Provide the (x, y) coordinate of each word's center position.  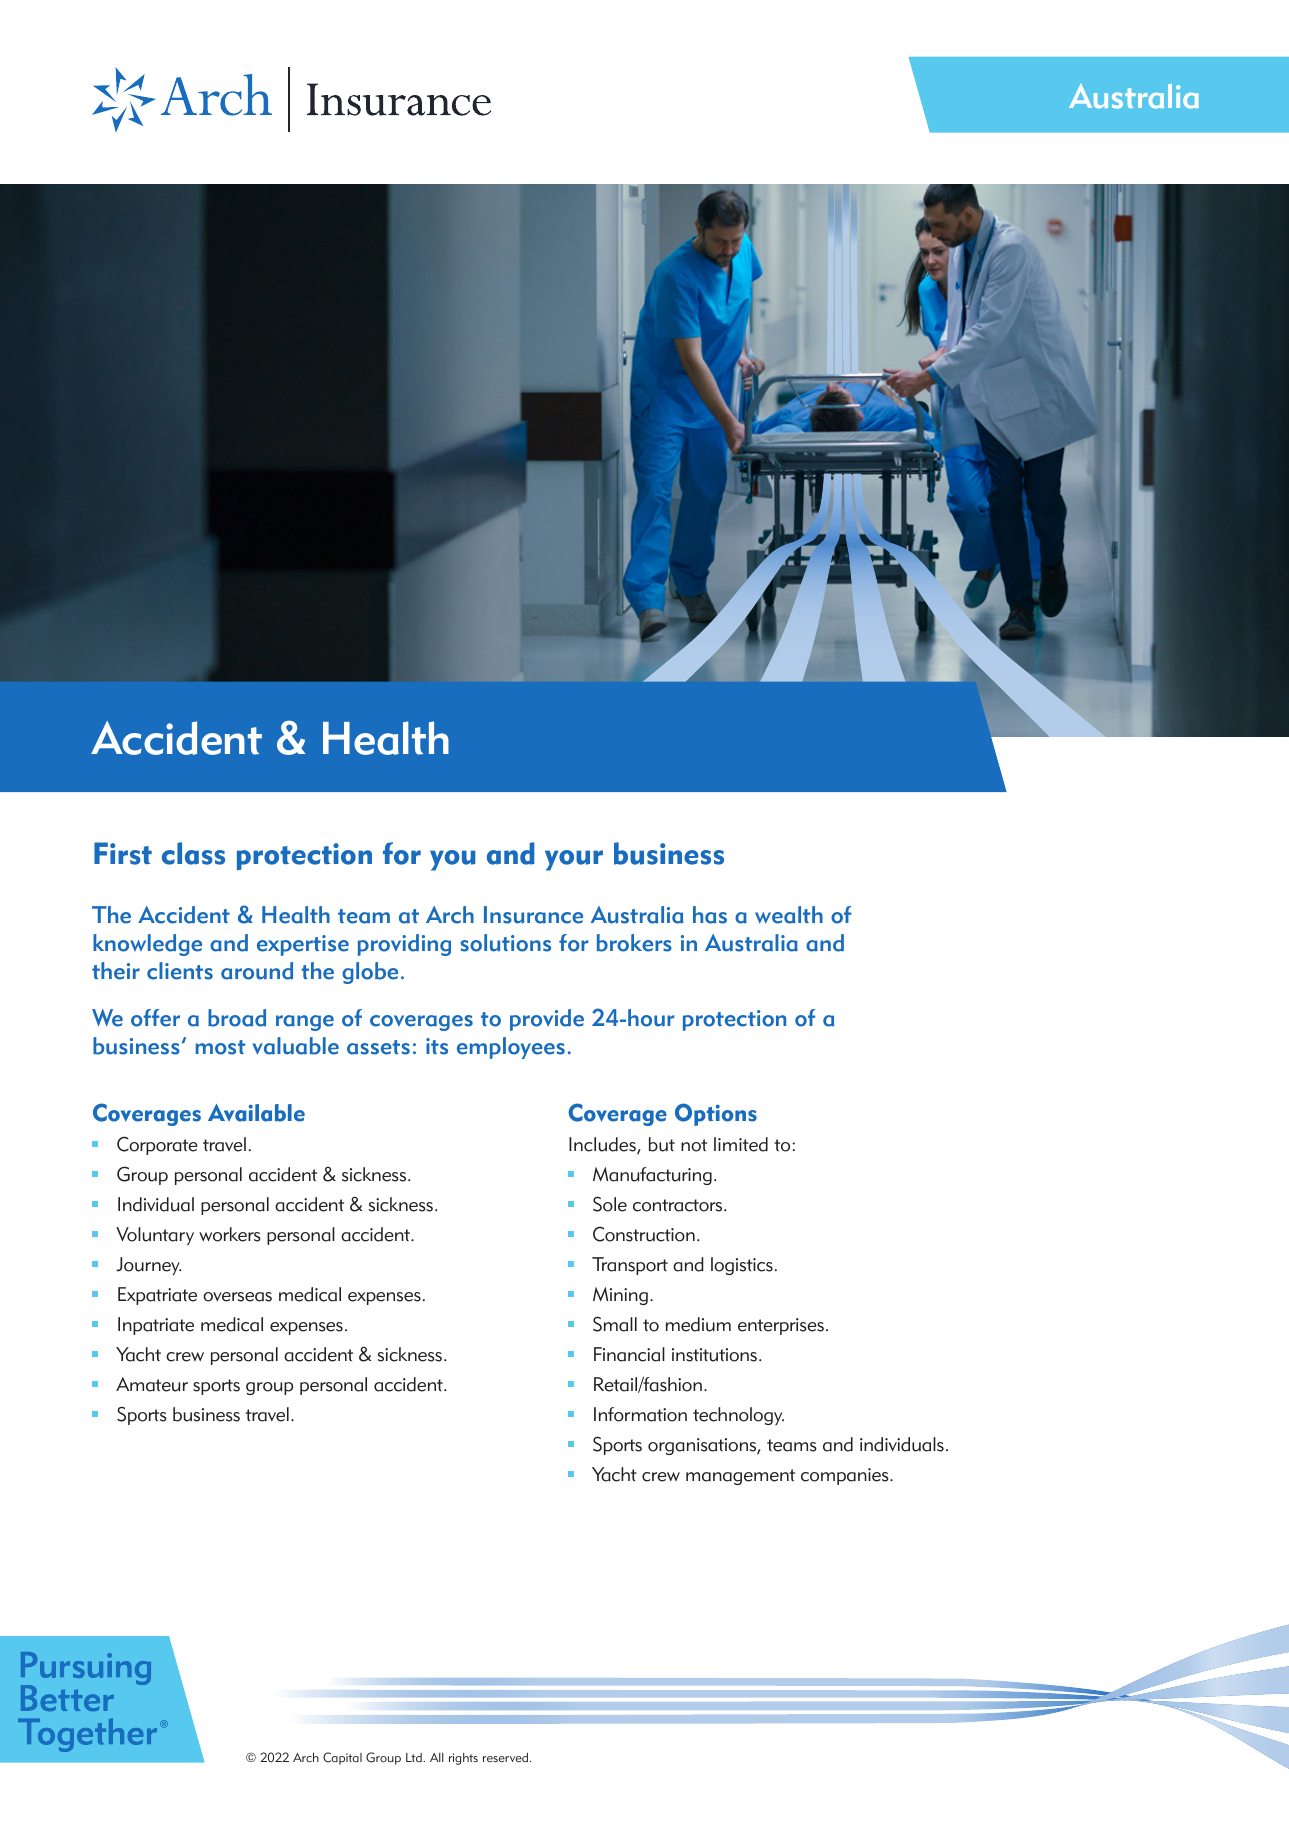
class (193, 853)
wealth (789, 915)
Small (615, 1324)
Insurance (533, 915)
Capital (342, 1758)
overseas (237, 1297)
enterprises (781, 1326)
